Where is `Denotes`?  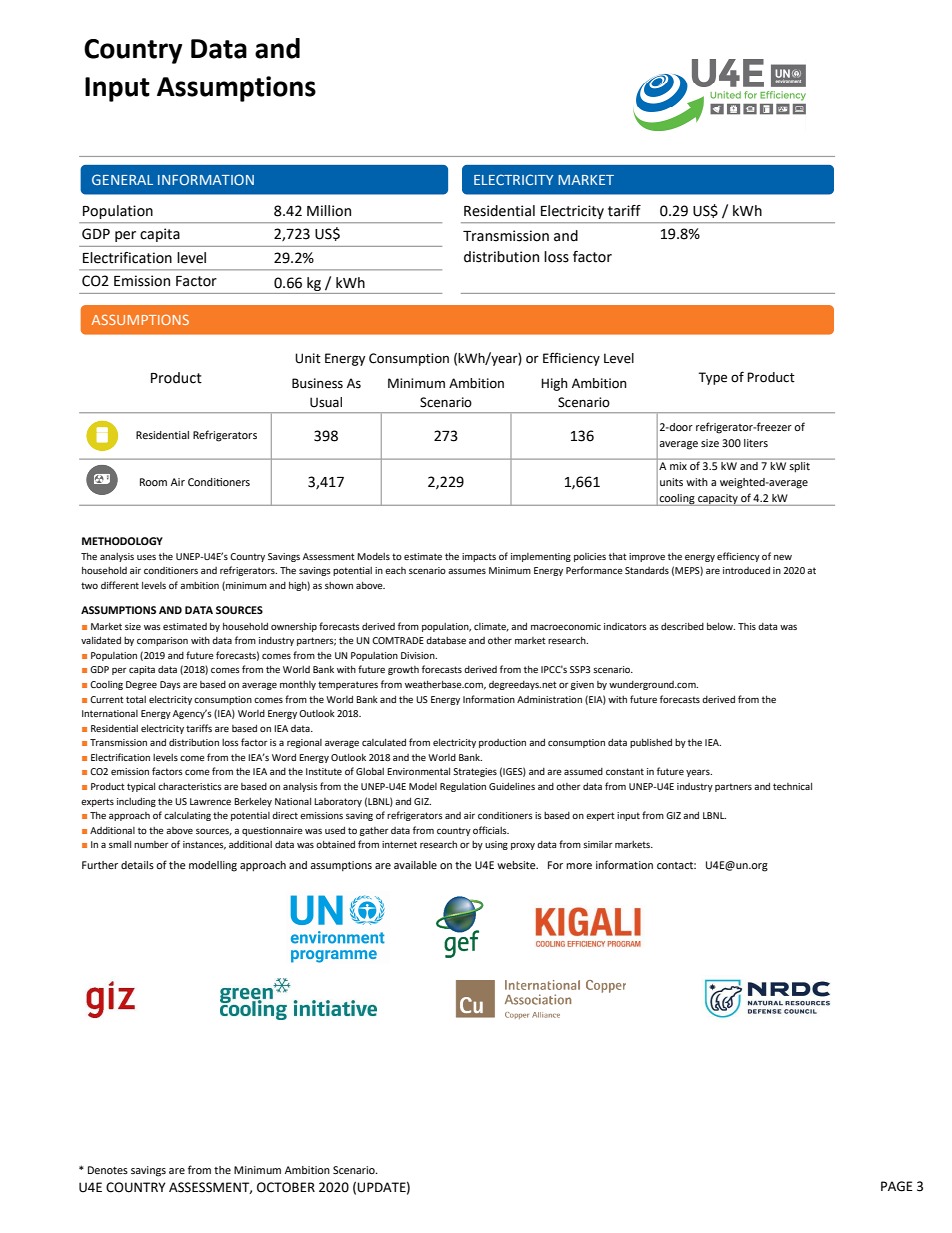
Denotes is located at coordinates (108, 1170).
